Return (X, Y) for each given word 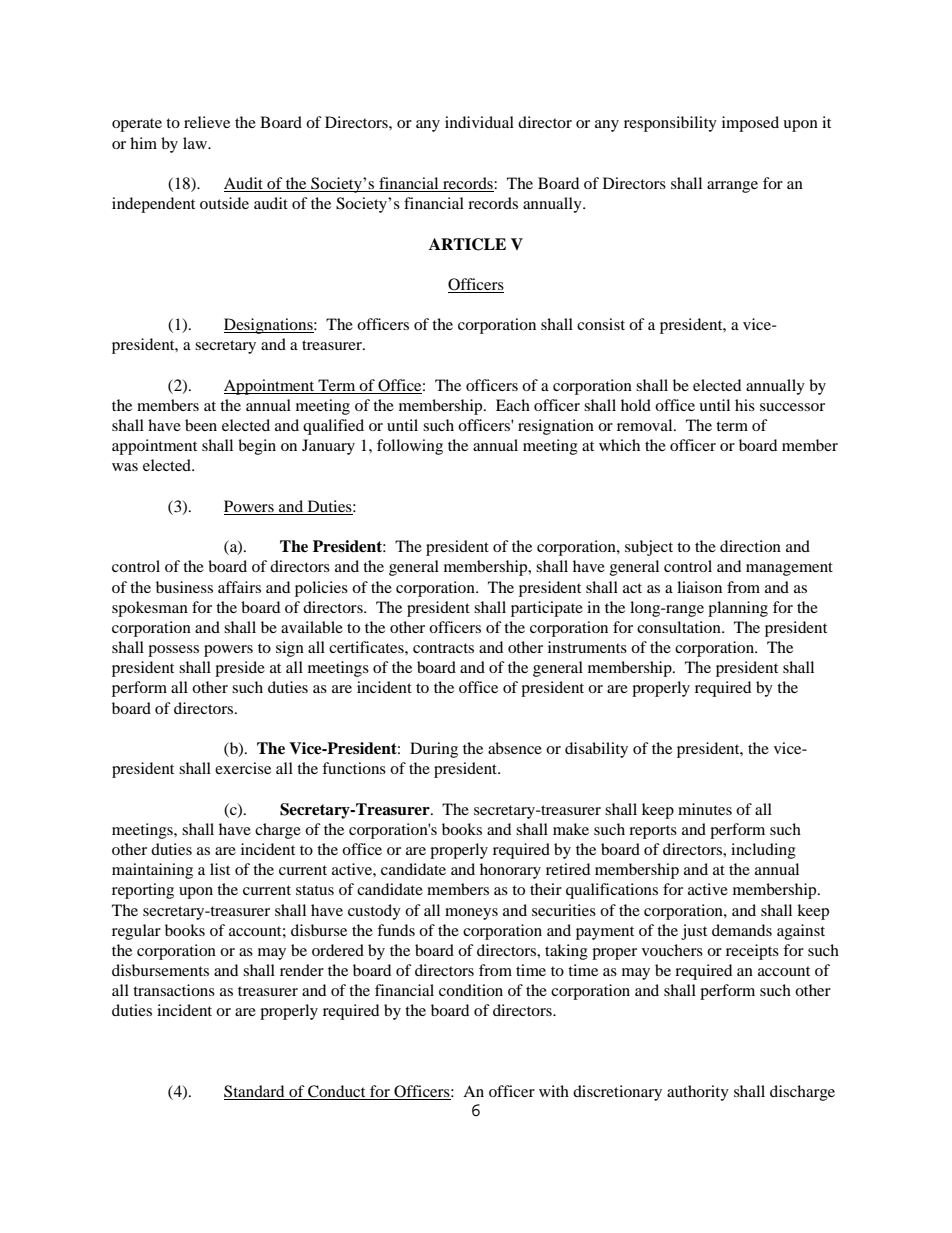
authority (698, 1093)
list (220, 869)
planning (738, 609)
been (201, 425)
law (196, 143)
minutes (705, 809)
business (184, 587)
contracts (443, 648)
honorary (510, 871)
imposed (750, 124)
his (745, 405)
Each (513, 405)
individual (479, 122)
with (554, 1091)
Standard (255, 1092)
